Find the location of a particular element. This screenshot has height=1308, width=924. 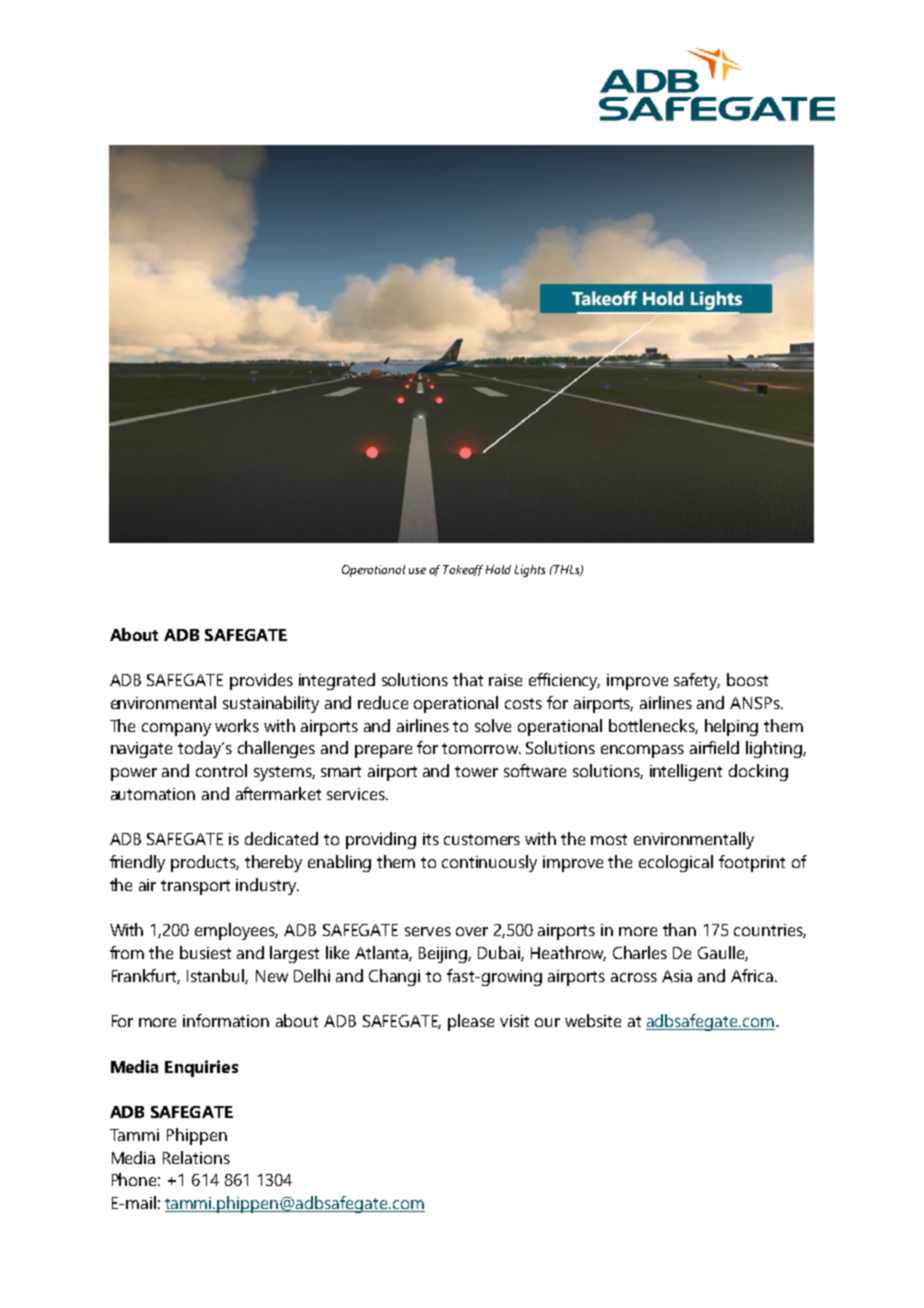

solve is located at coordinates (493, 725).
